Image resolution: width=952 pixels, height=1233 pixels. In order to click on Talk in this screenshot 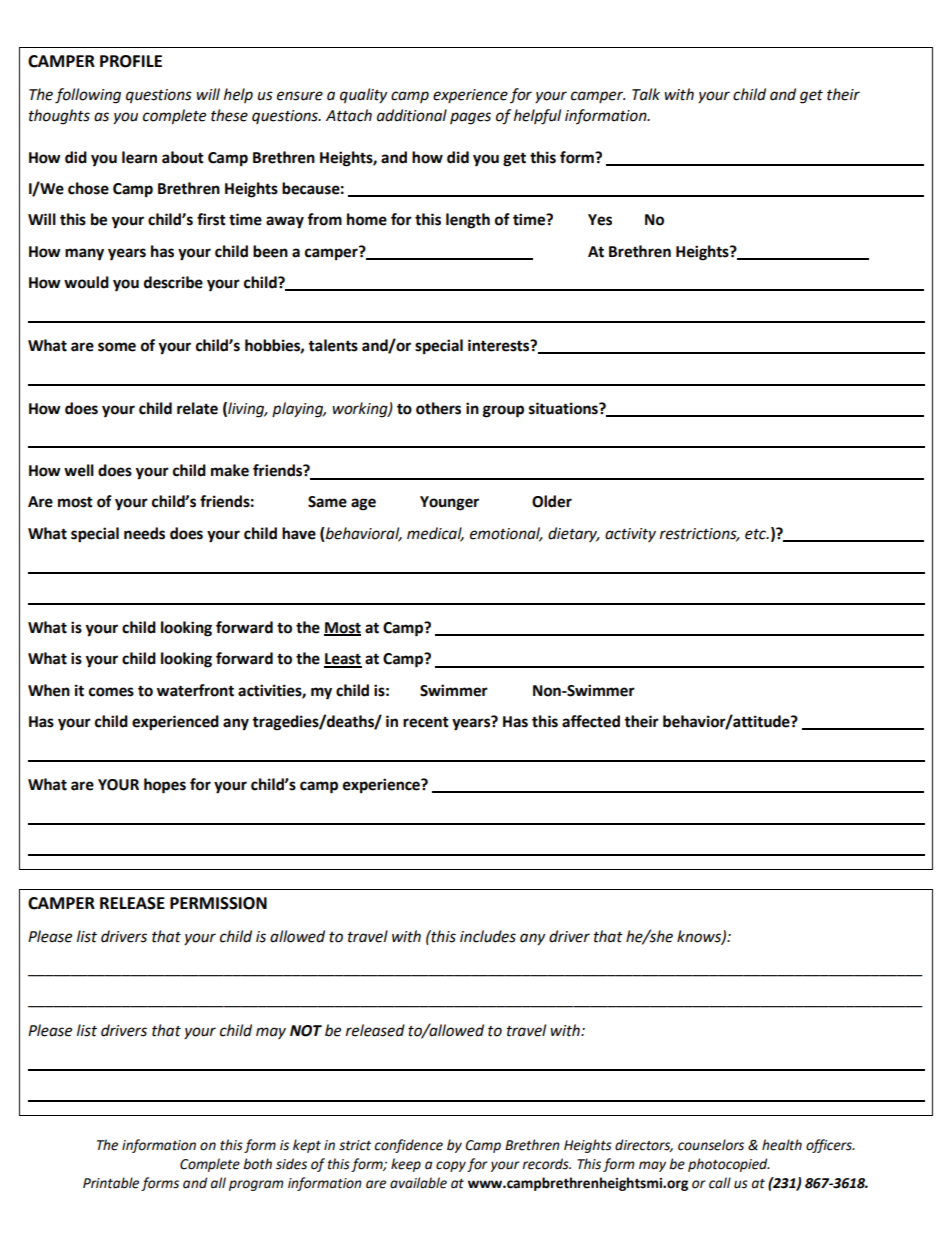, I will do `click(646, 94)`.
